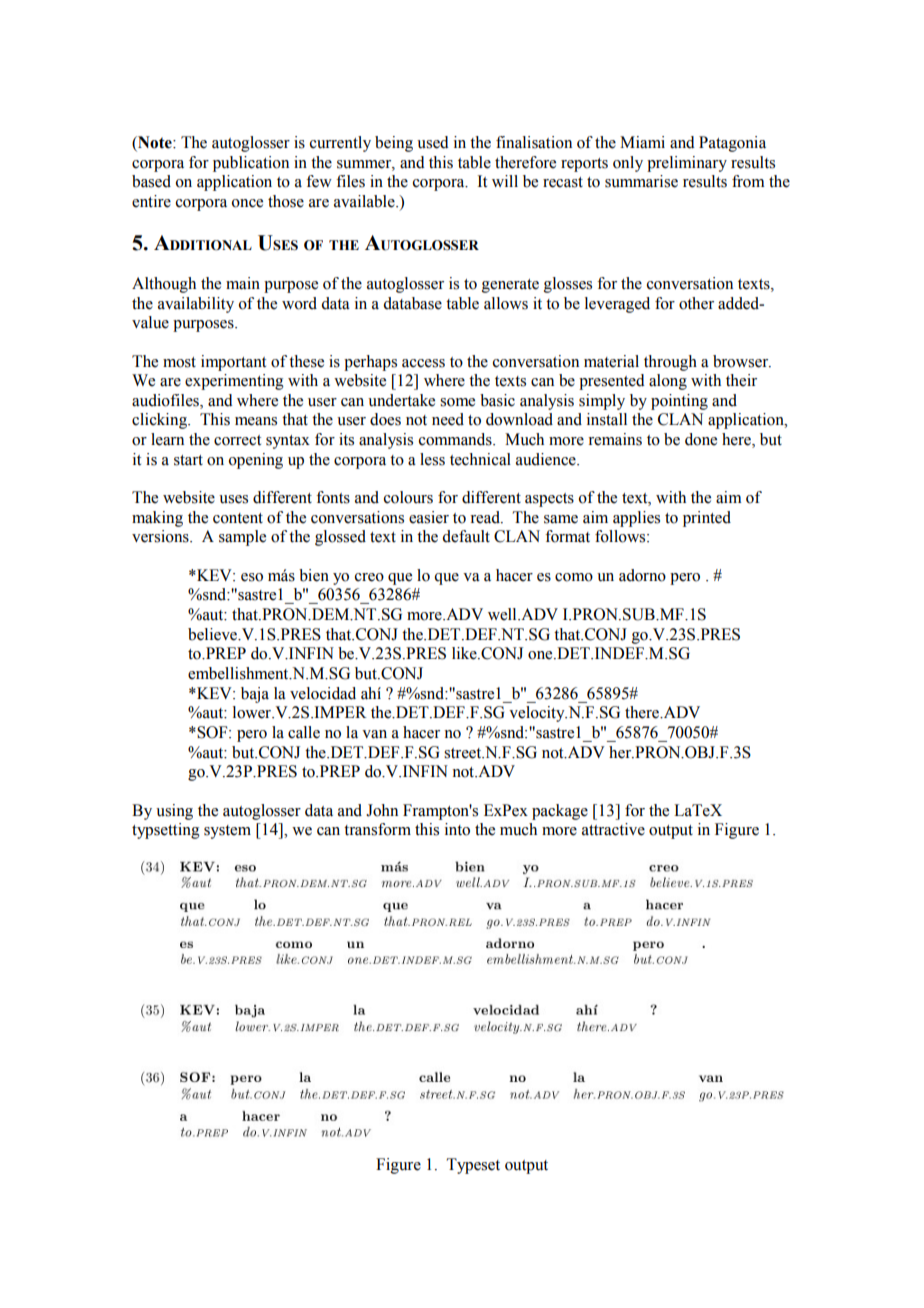  Describe the element at coordinates (457, 829) in the screenshot. I see `into` at that location.
